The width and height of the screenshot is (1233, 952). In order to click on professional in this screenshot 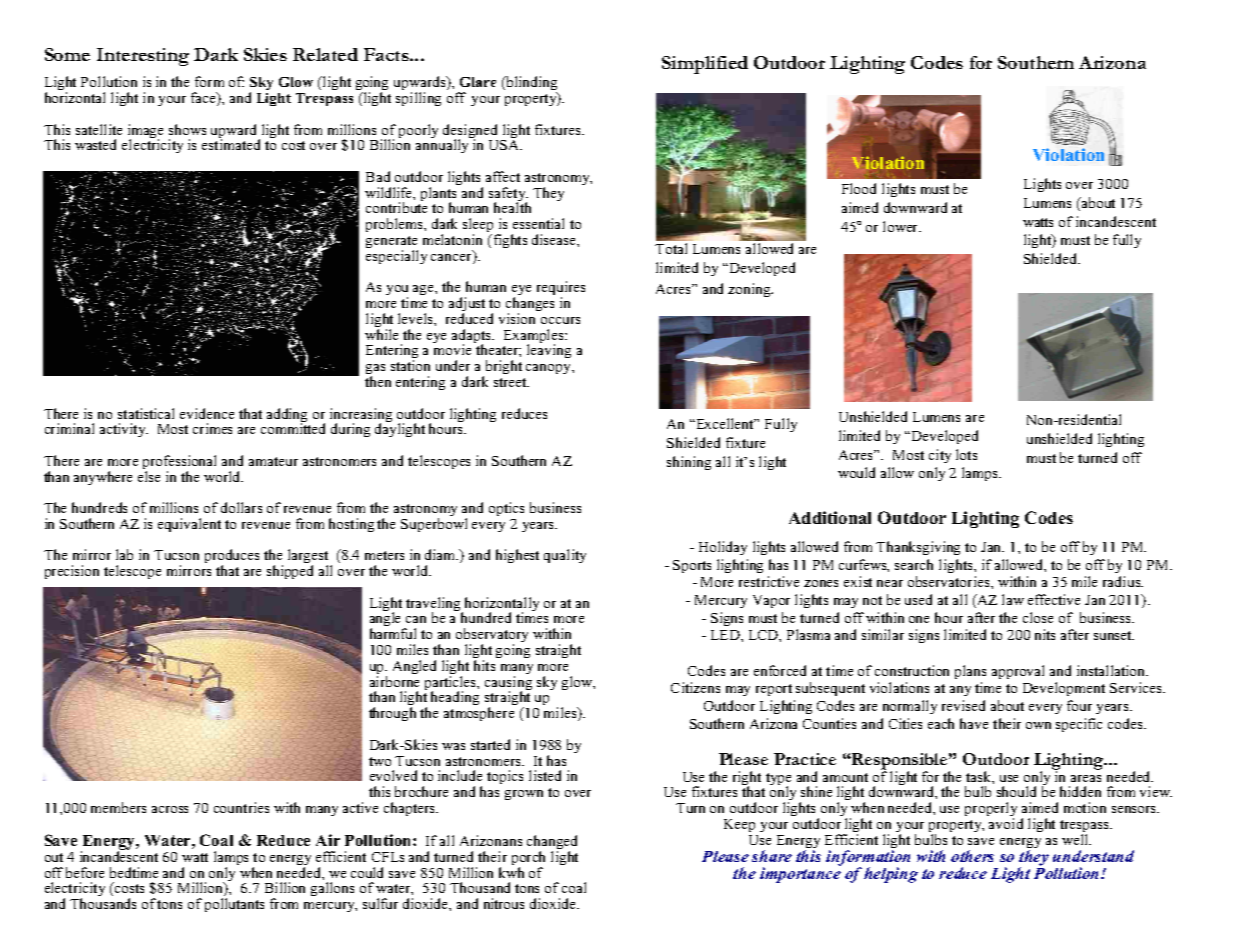, I will do `click(179, 463)`.
